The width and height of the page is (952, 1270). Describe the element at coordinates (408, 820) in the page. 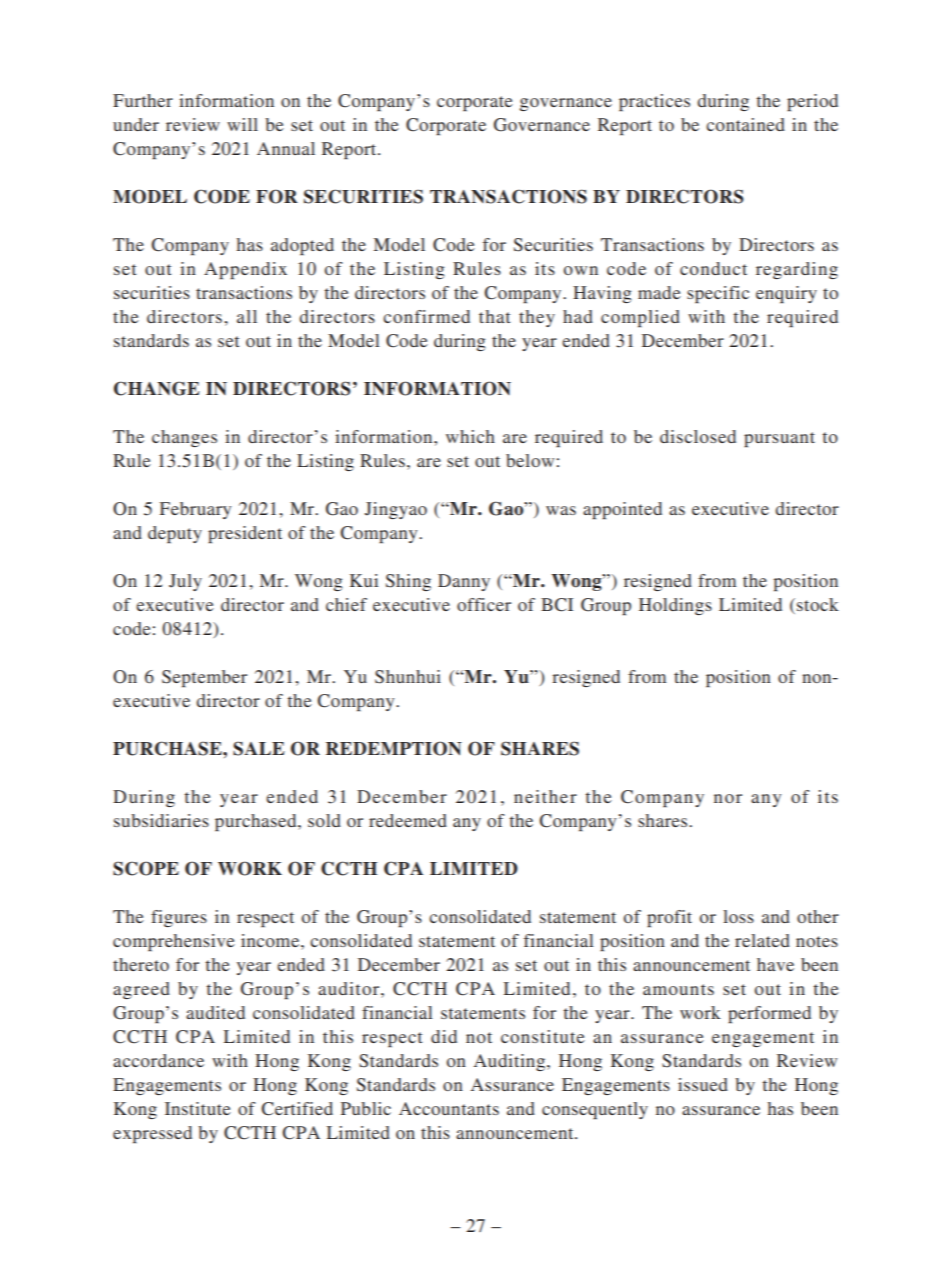

I see `redeemed` at that location.
